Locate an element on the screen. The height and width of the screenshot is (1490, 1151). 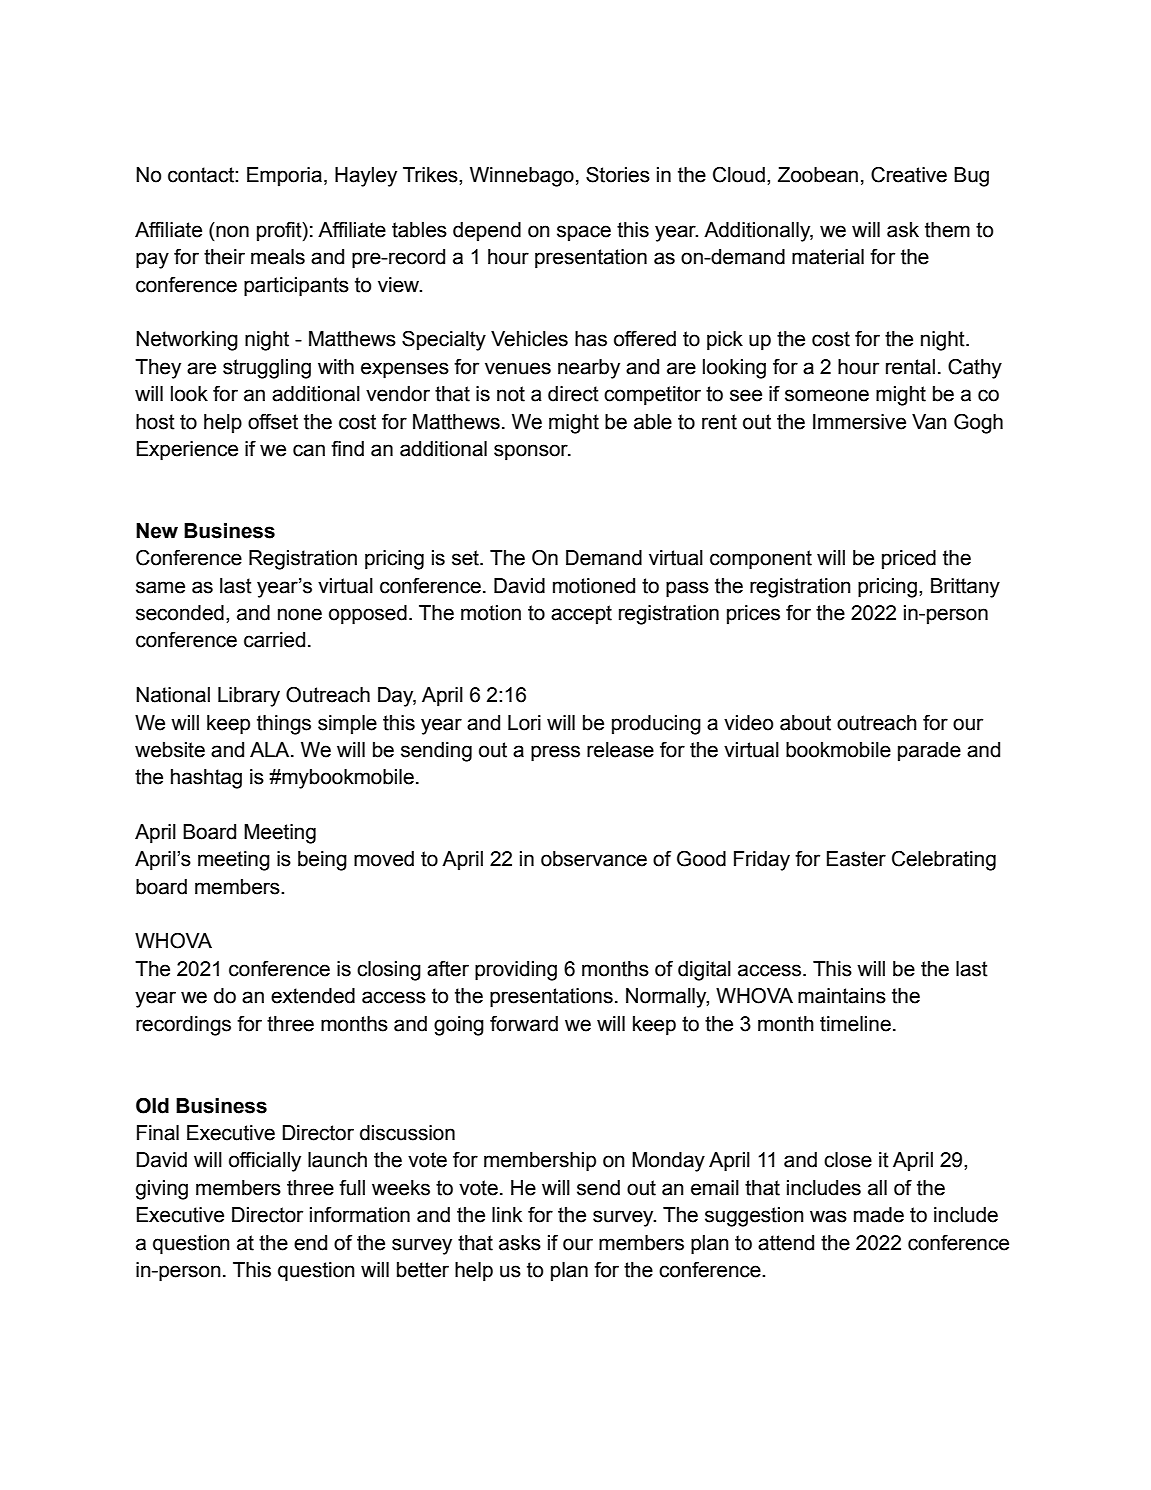
asks is located at coordinates (520, 1243).
